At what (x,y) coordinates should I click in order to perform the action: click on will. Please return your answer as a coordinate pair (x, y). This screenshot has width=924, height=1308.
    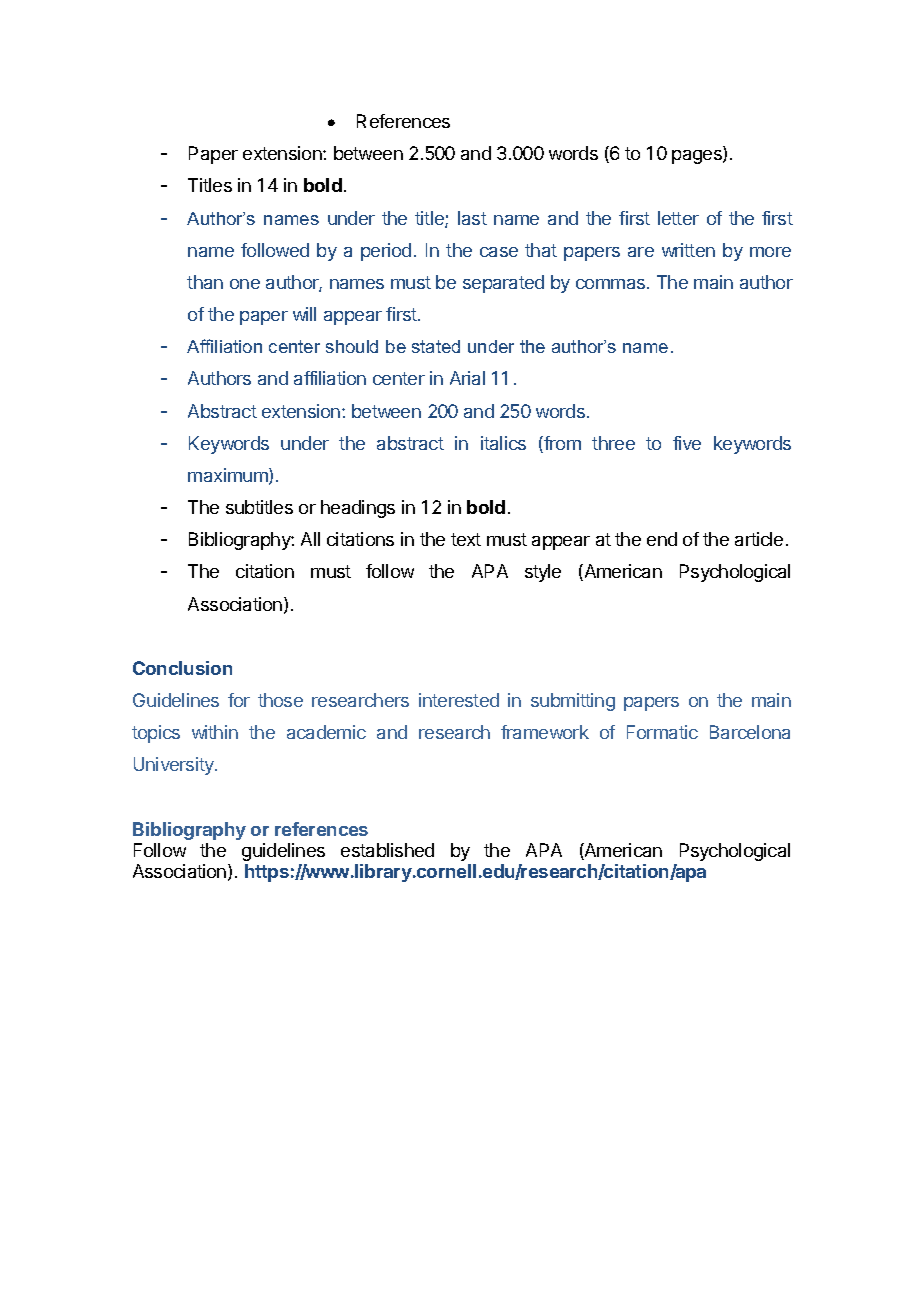
    Looking at the image, I should click on (304, 314).
